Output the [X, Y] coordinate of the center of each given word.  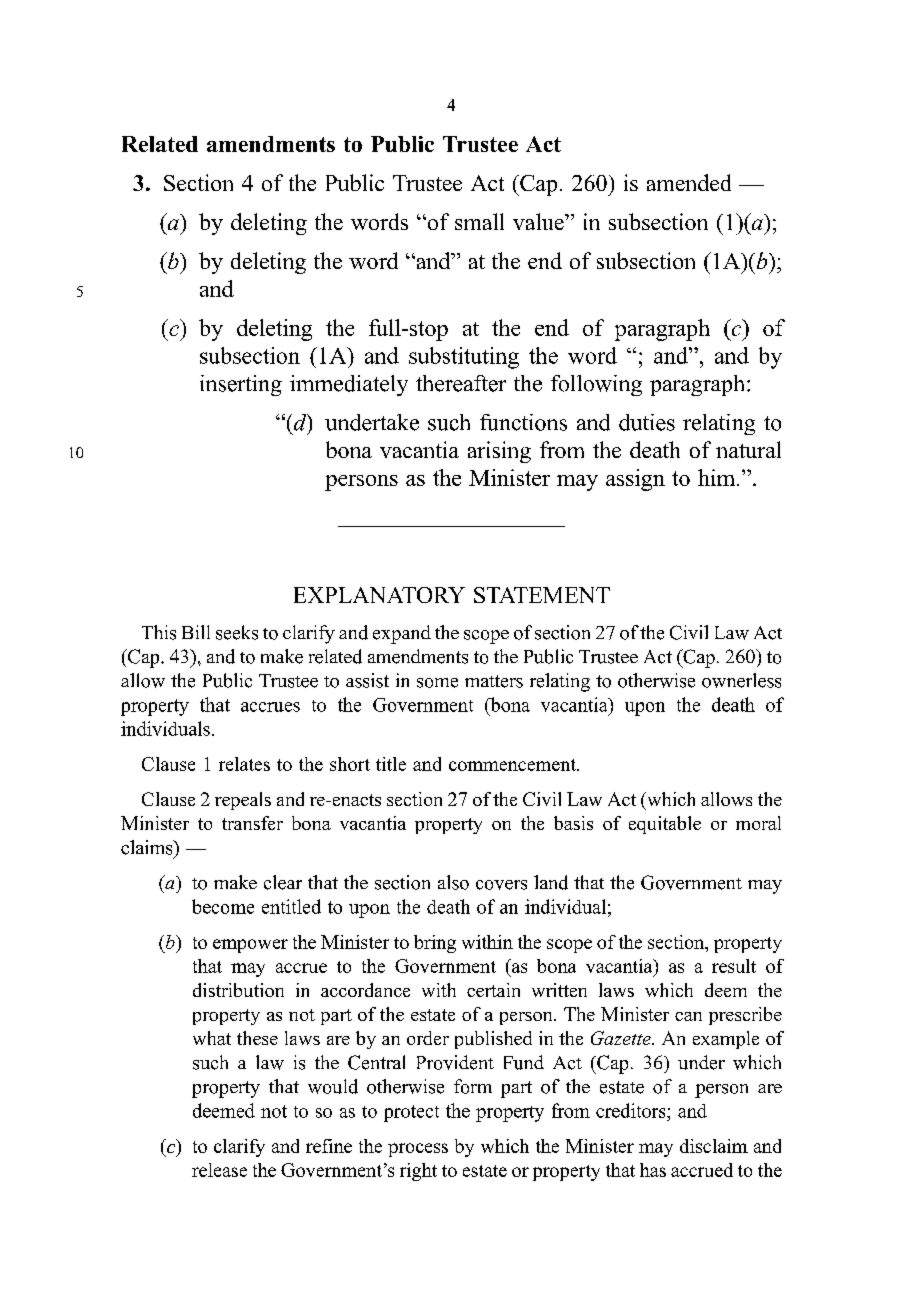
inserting [241, 385]
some [437, 683]
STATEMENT [542, 595]
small [479, 221]
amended [689, 182]
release [219, 1170]
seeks [237, 632]
